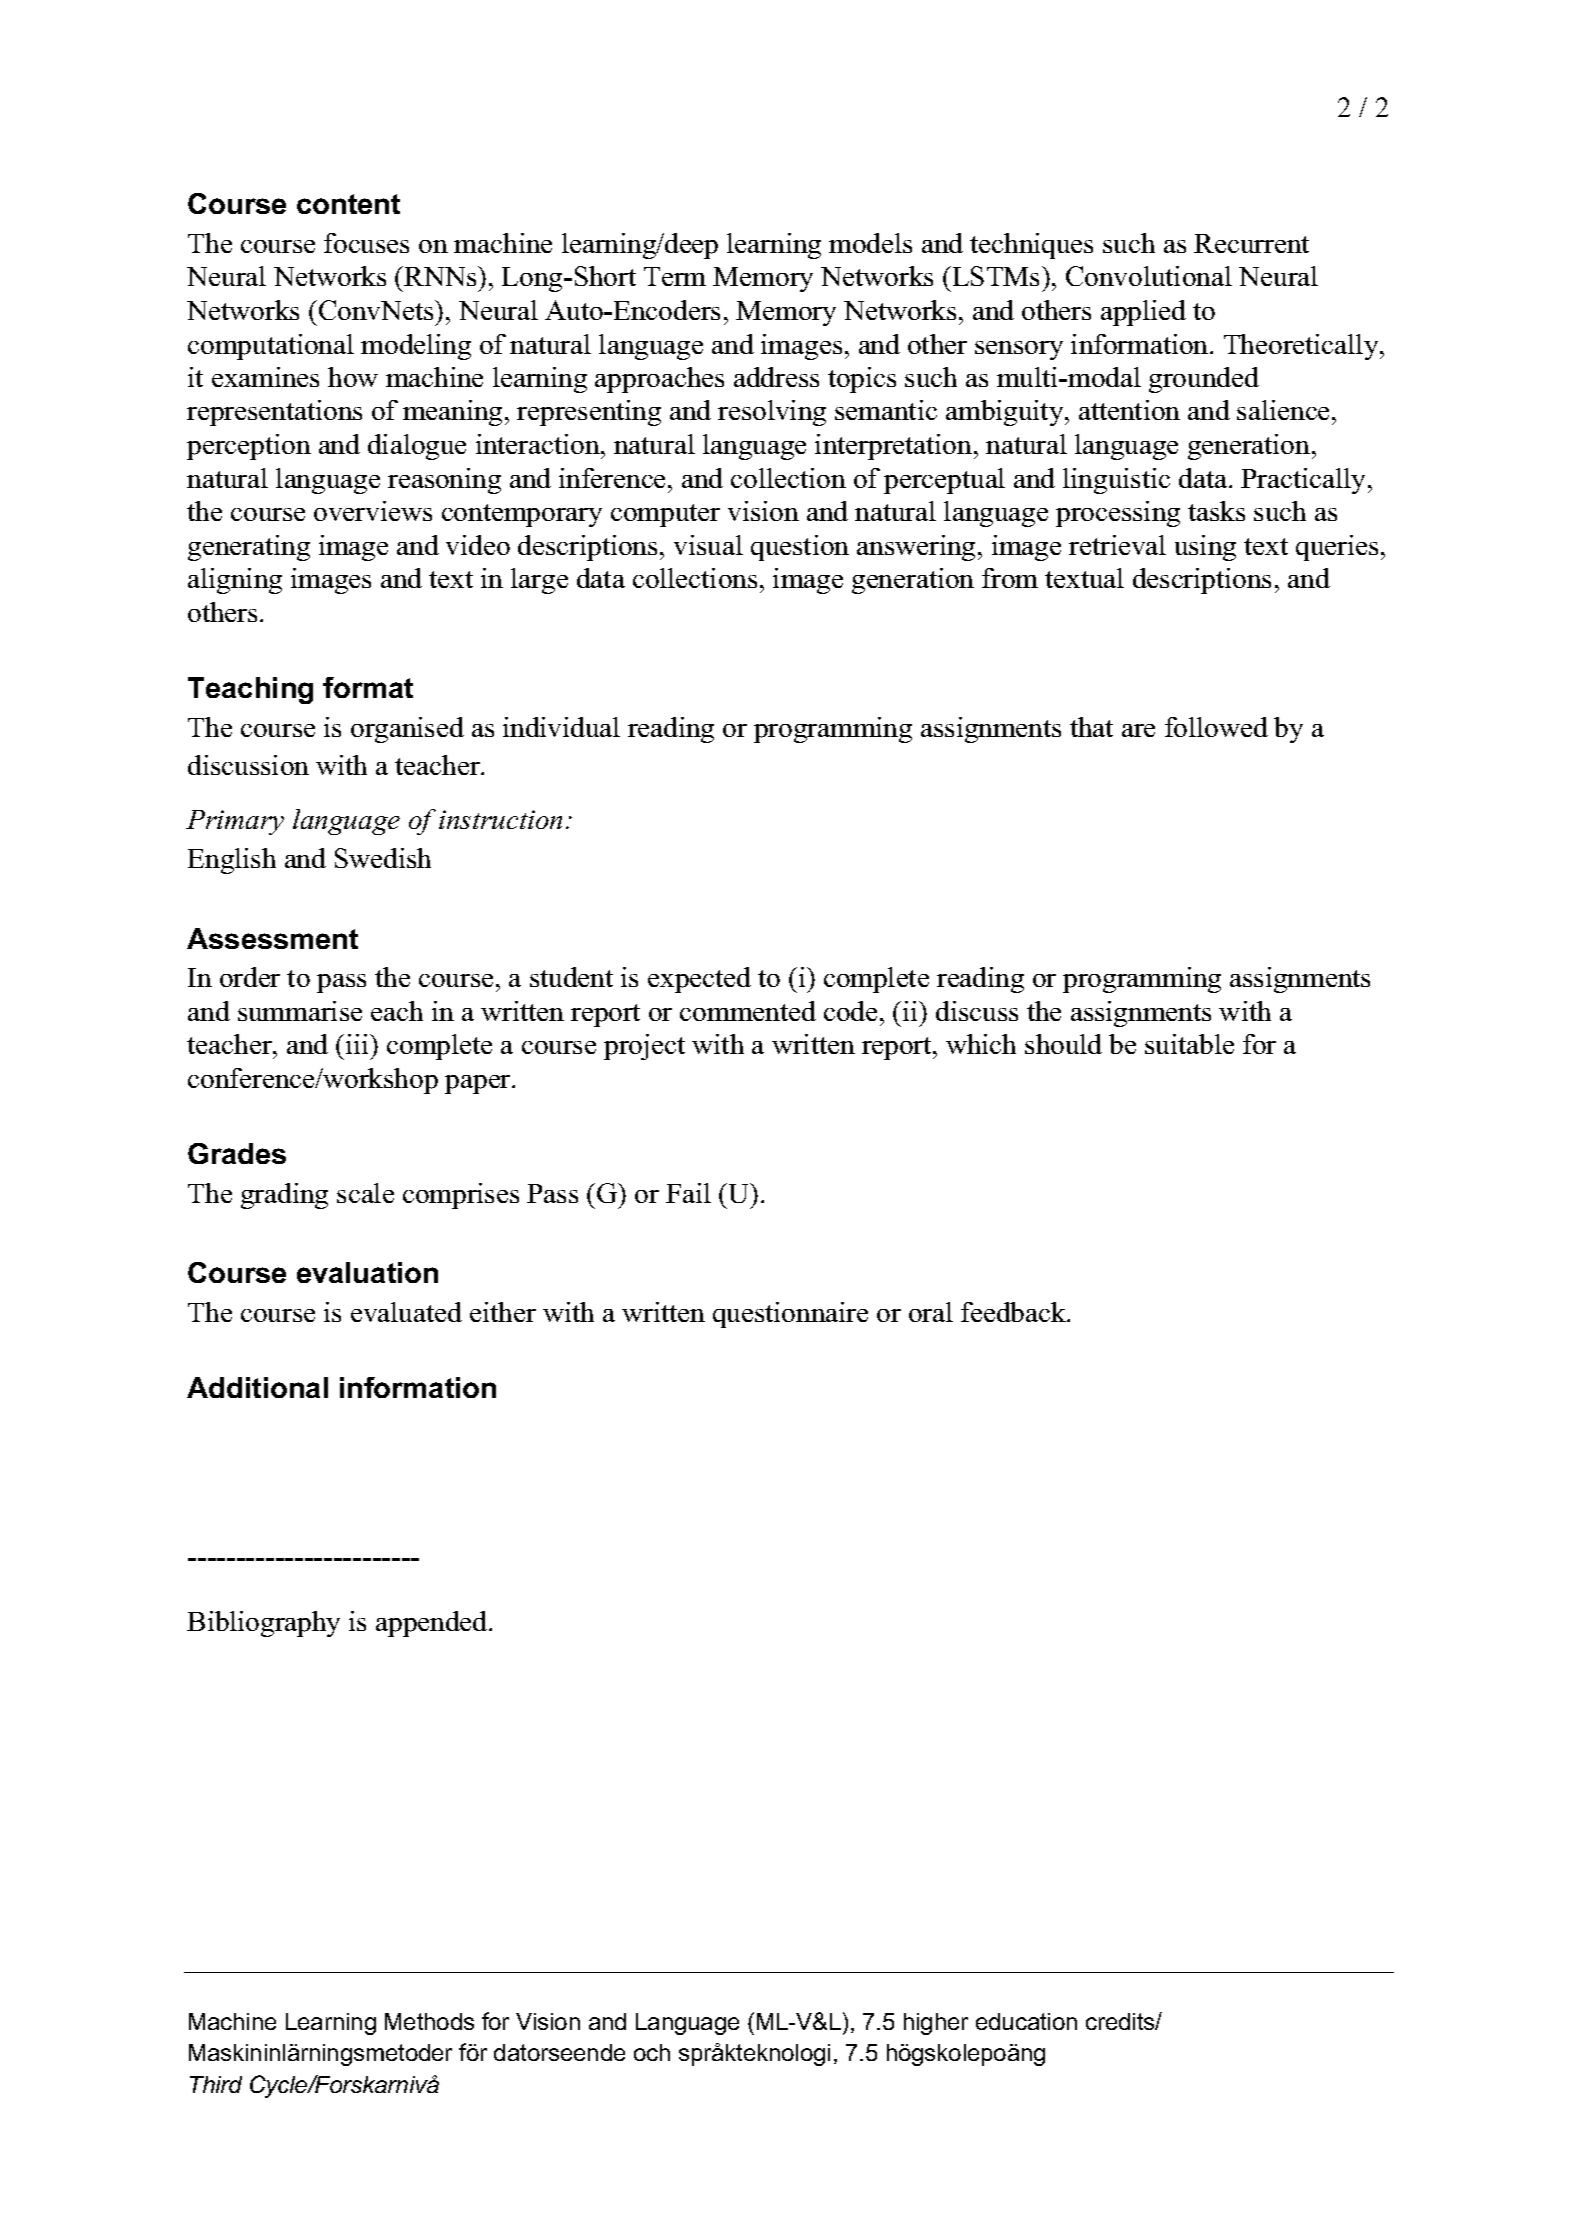  Describe the element at coordinates (1216, 727) in the page. I see `followed` at that location.
